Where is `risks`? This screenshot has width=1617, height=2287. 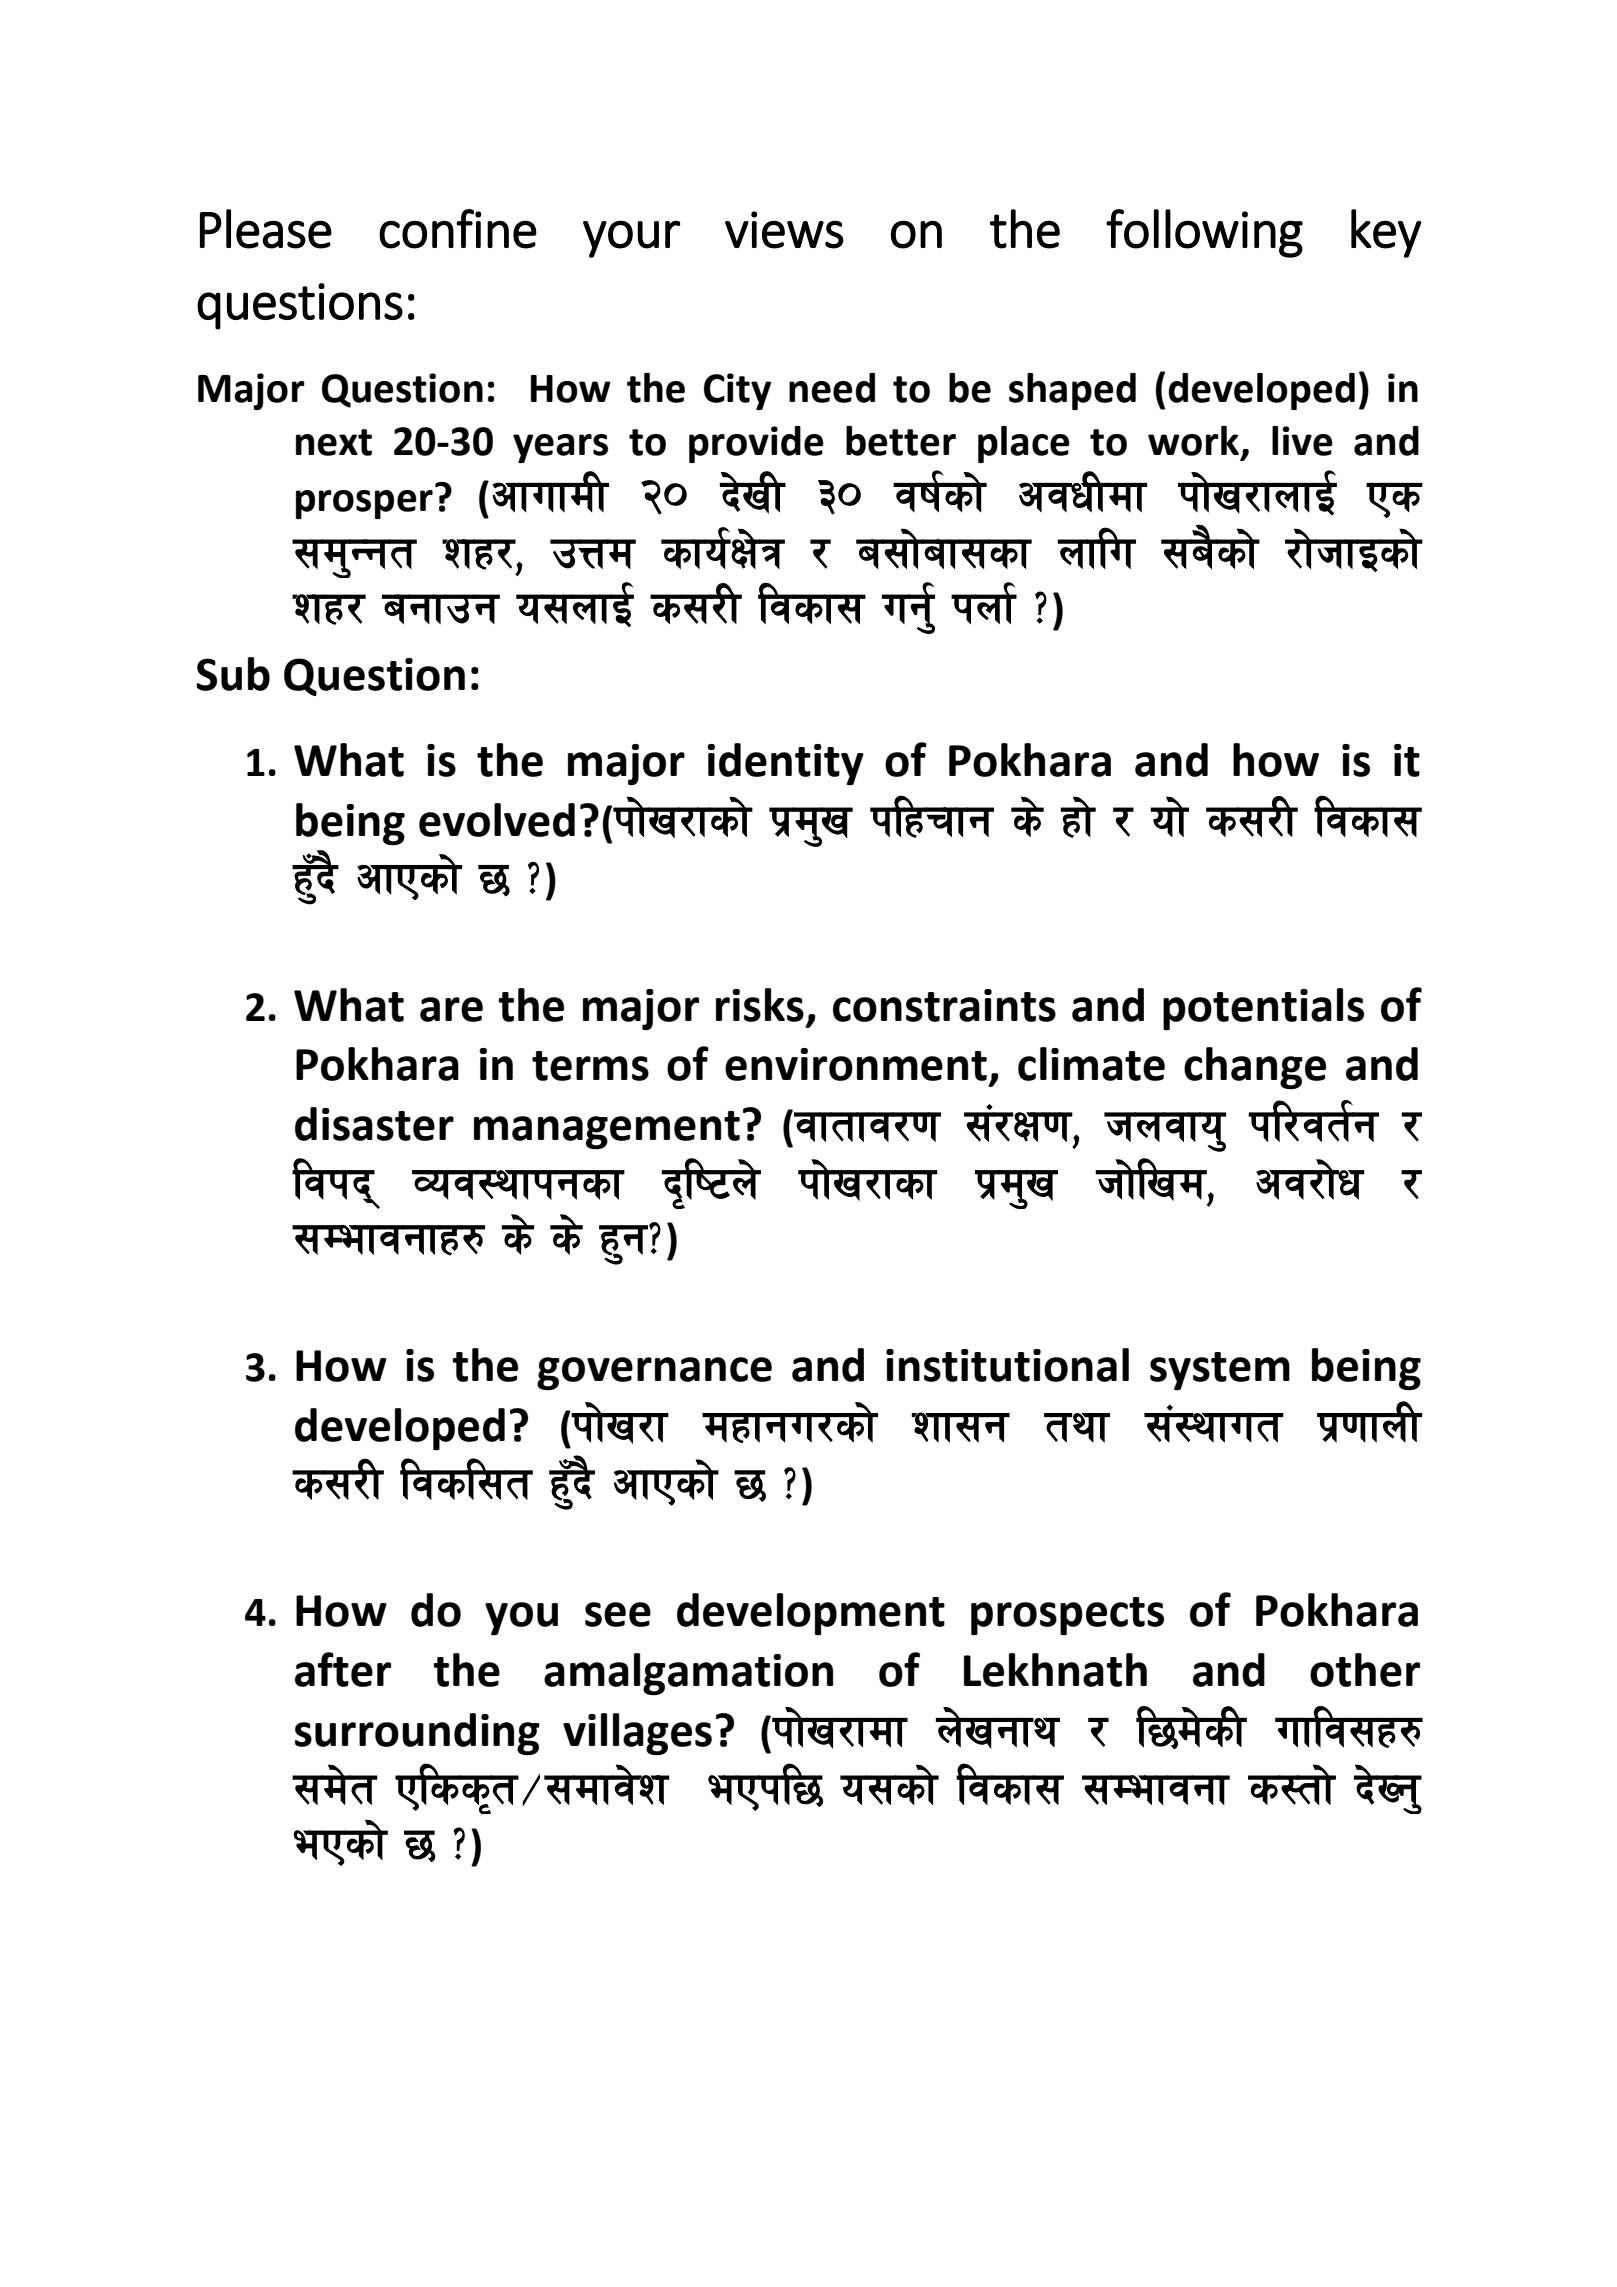 risks is located at coordinates (760, 1005).
